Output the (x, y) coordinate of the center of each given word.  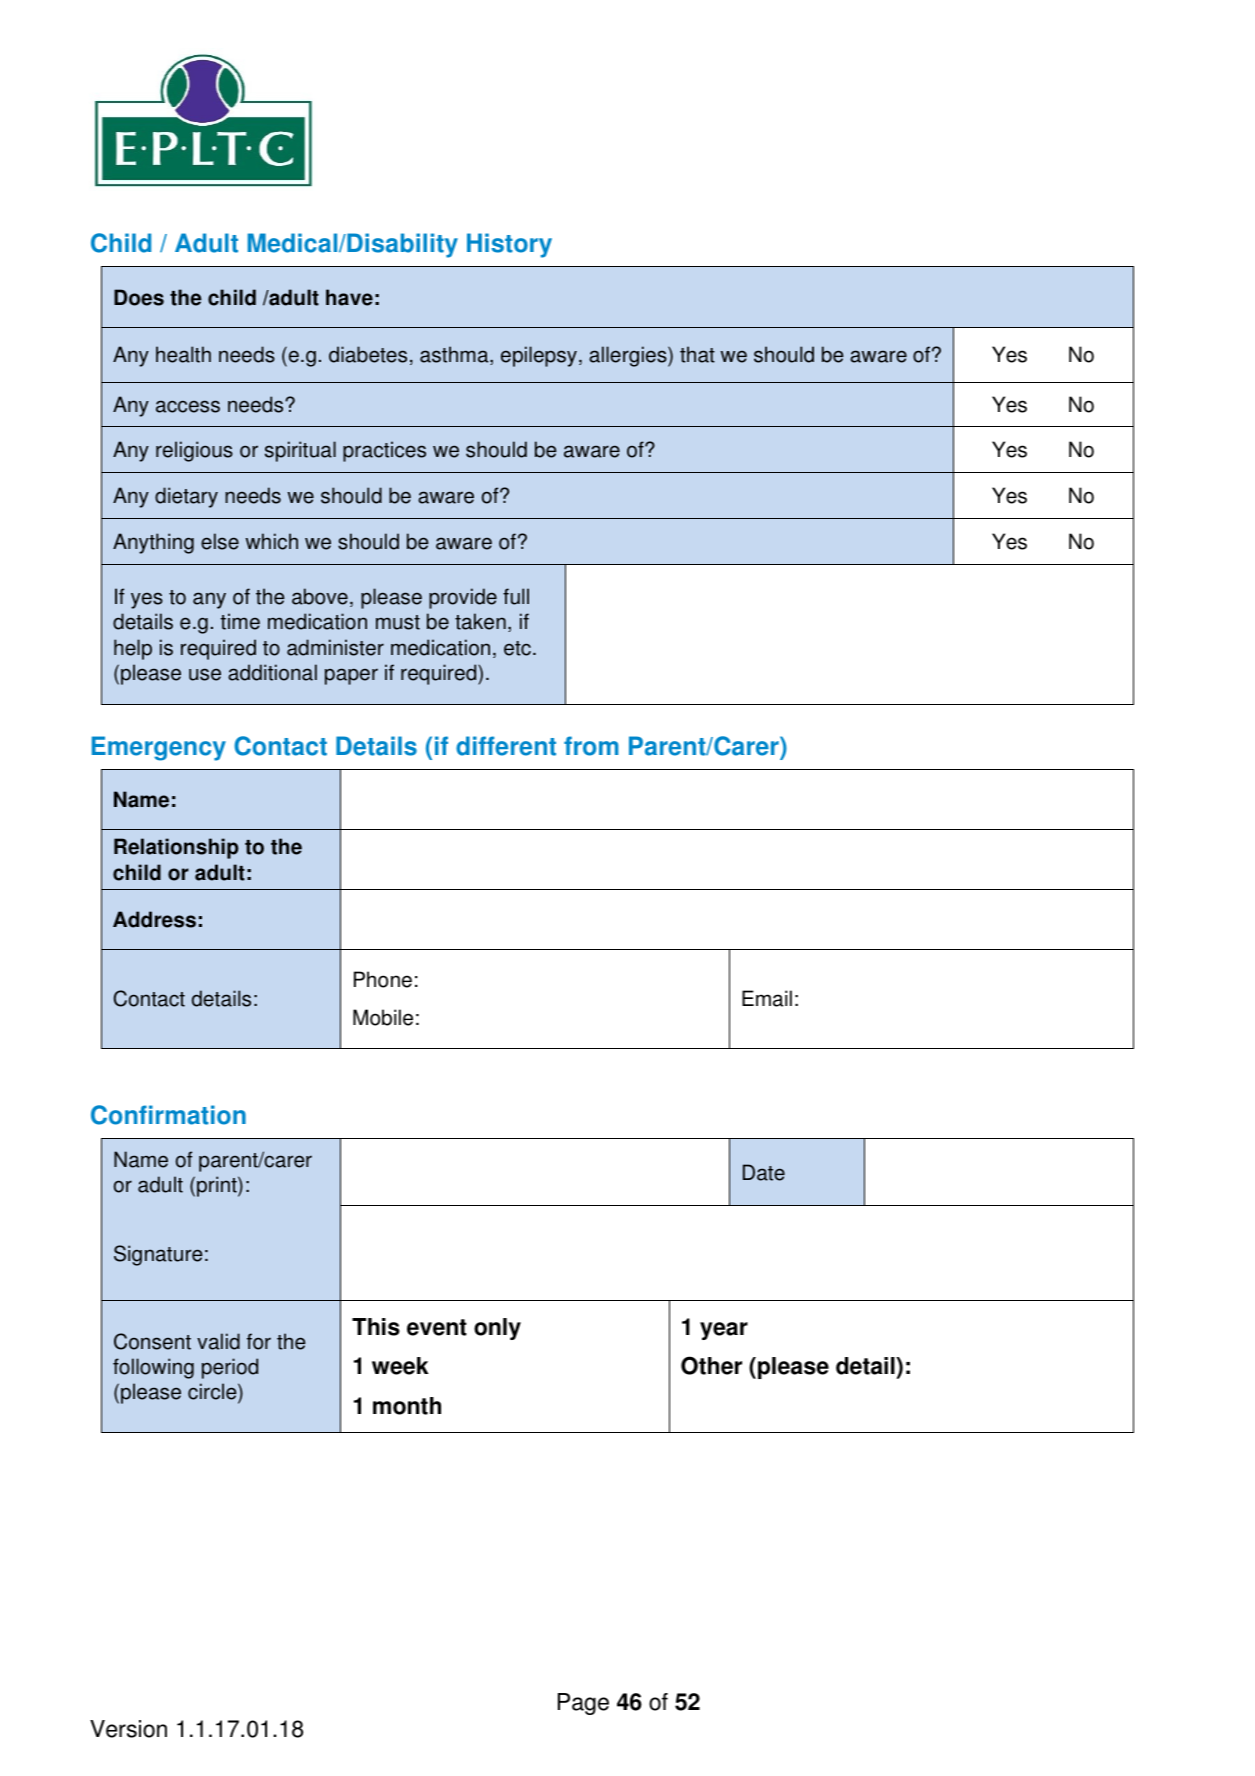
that (697, 354)
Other (711, 1365)
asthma (455, 355)
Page (583, 1704)
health (183, 354)
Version (128, 1729)
